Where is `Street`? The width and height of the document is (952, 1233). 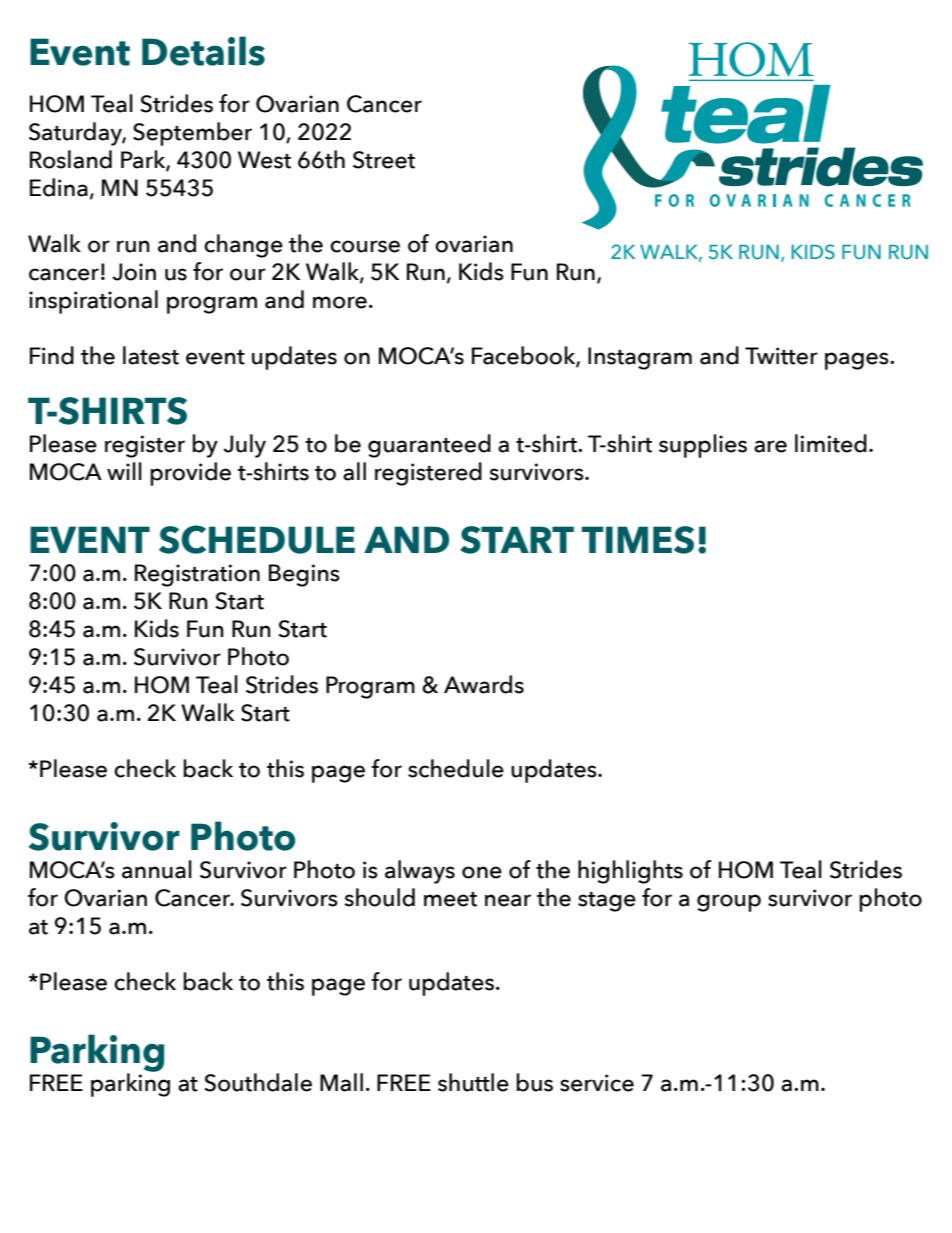
Street is located at coordinates (384, 160).
